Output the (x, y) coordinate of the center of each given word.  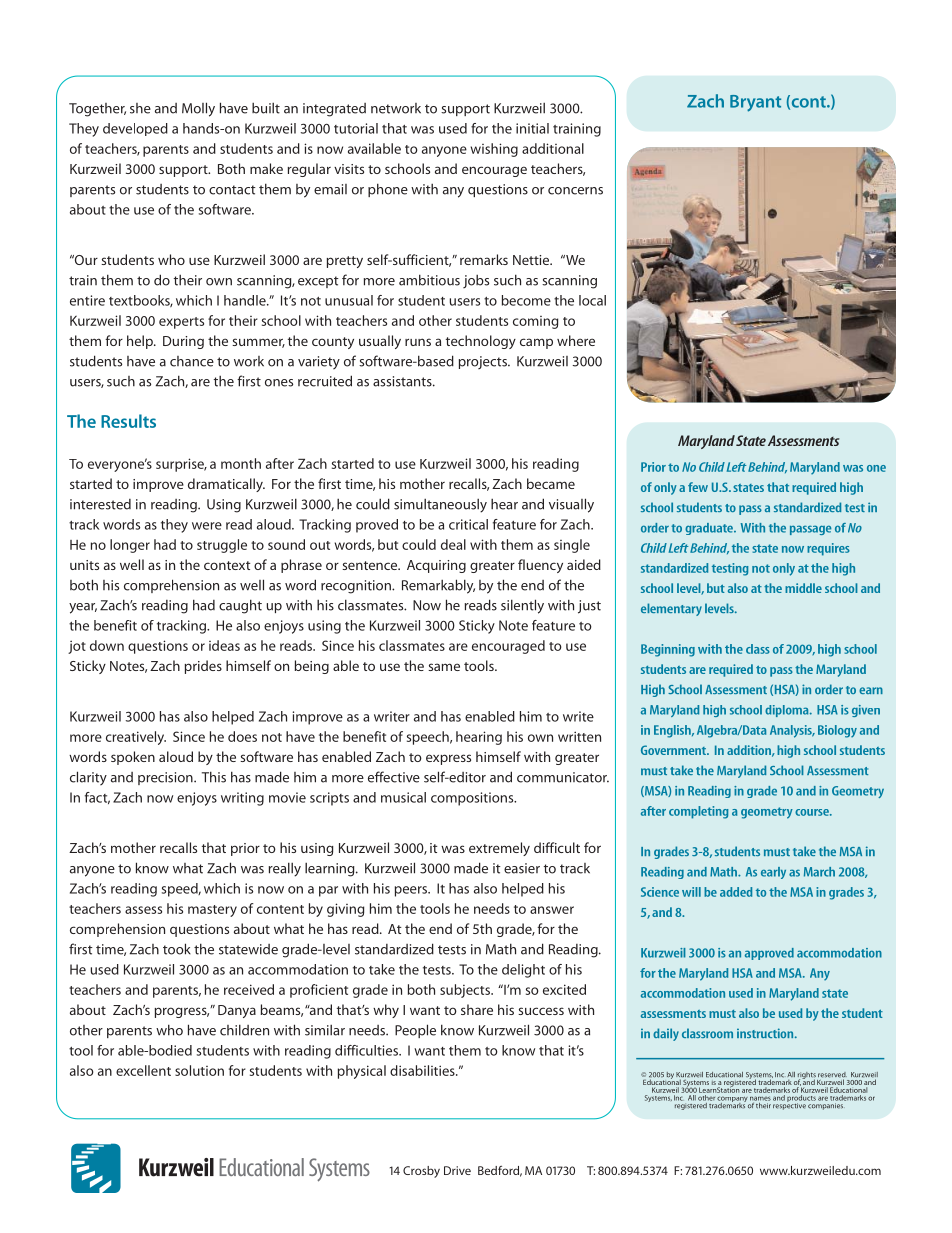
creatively (136, 738)
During (183, 342)
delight (523, 971)
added (736, 892)
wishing (494, 150)
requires (828, 549)
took (177, 949)
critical (468, 524)
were (207, 526)
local (592, 300)
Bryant (755, 103)
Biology (837, 731)
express (448, 759)
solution (199, 1070)
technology (481, 342)
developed (135, 129)
